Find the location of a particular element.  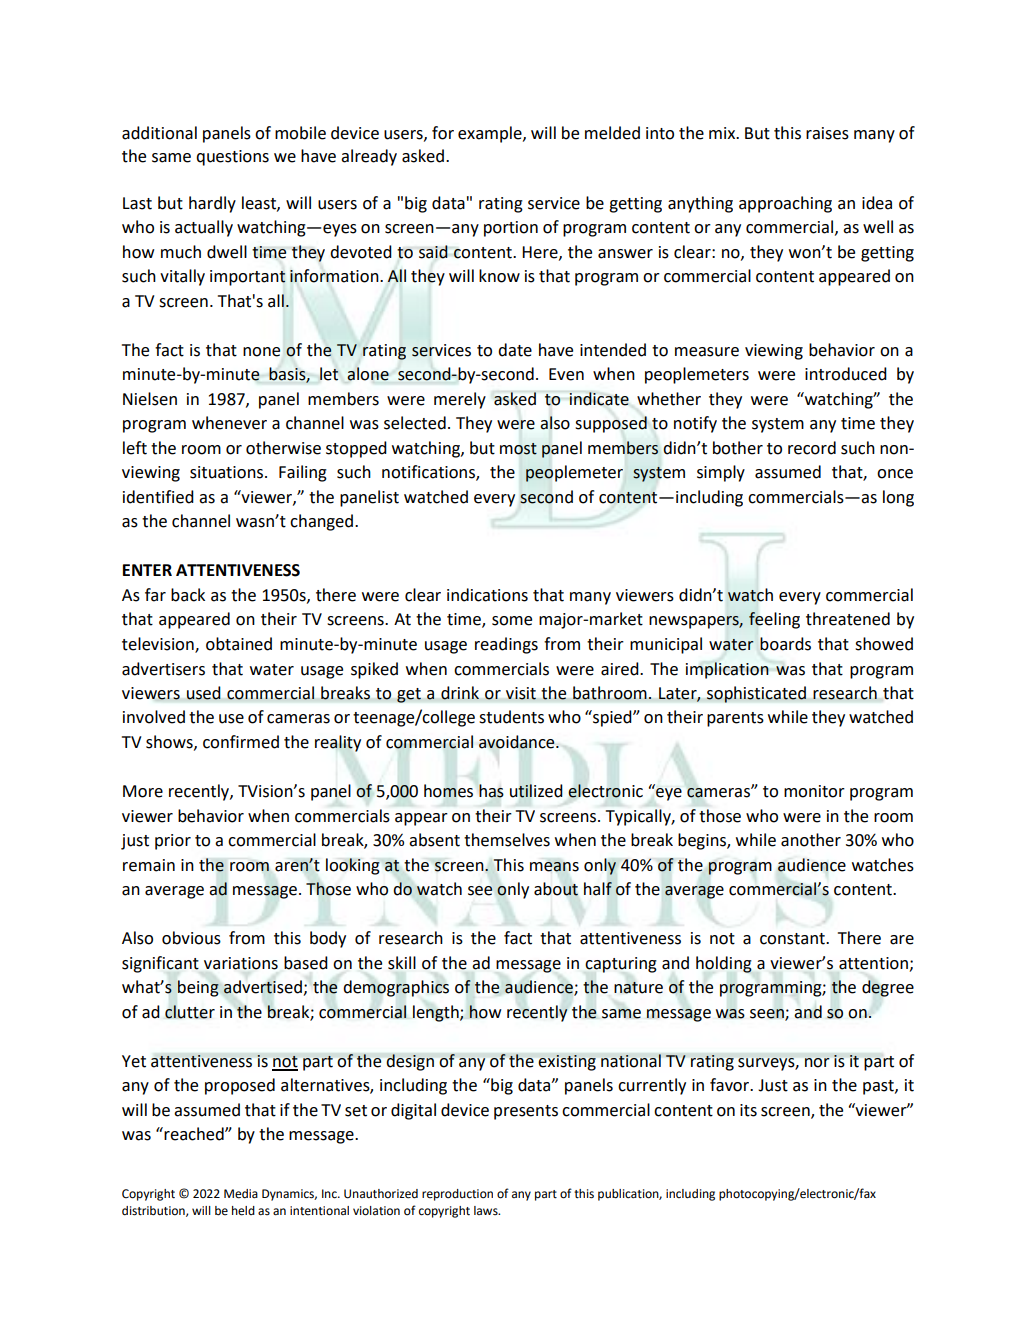

raises is located at coordinates (827, 133).
